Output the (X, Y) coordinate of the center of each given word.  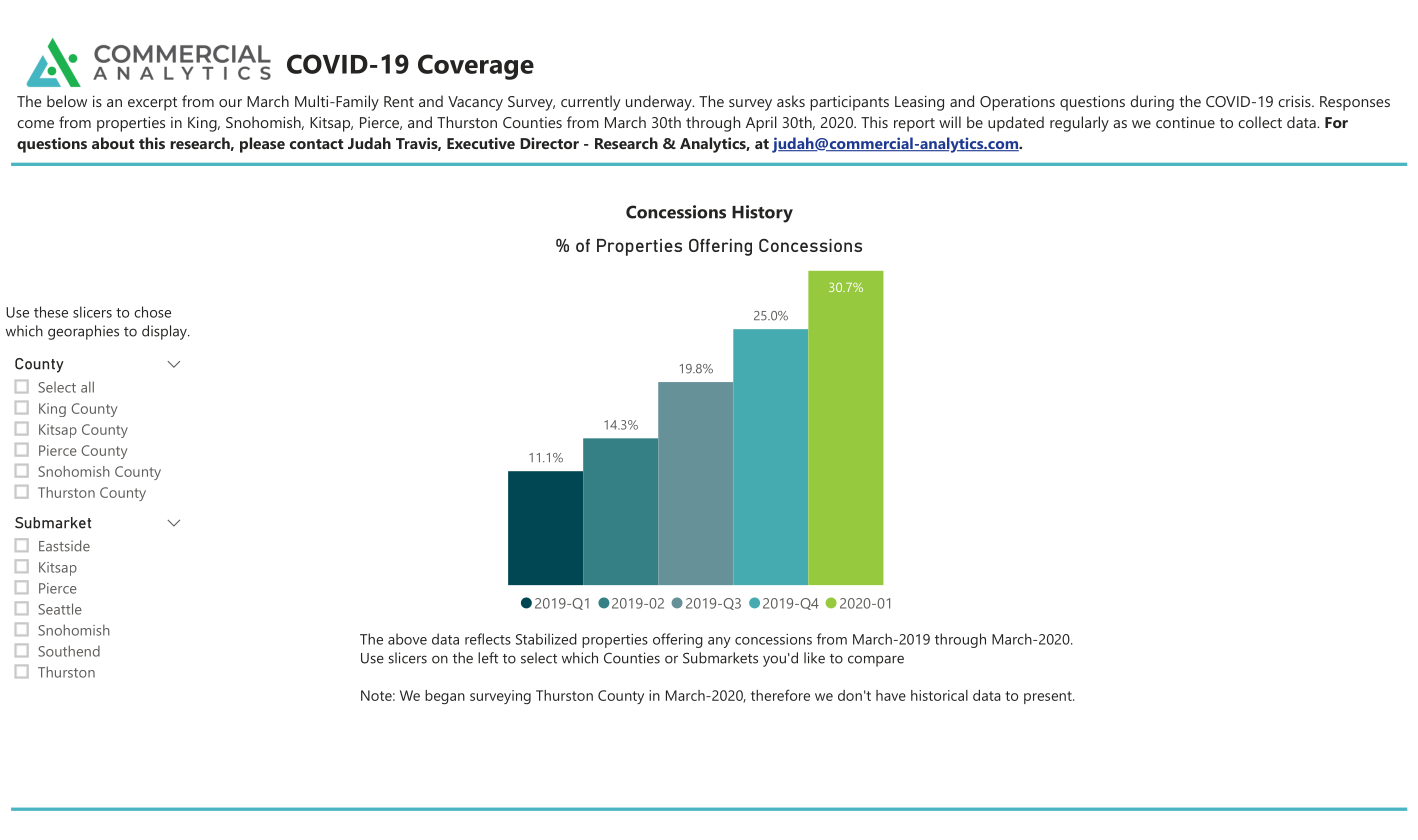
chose (152, 312)
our (230, 103)
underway (660, 103)
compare (876, 661)
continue (1185, 122)
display (165, 332)
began (445, 697)
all (87, 387)
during (1152, 103)
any (719, 642)
